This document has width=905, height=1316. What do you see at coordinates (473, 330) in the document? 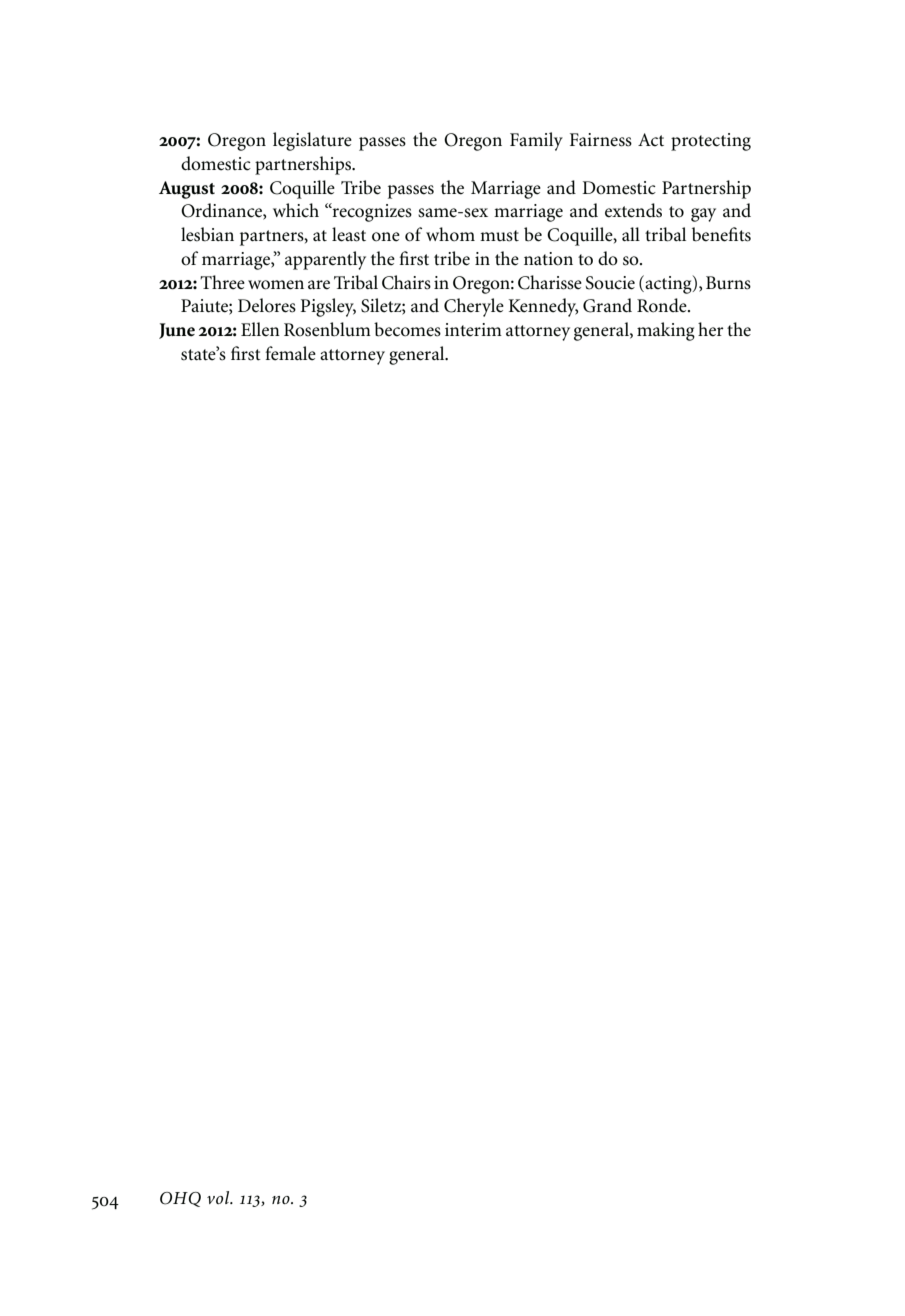
I see `interim` at bounding box center [473, 330].
